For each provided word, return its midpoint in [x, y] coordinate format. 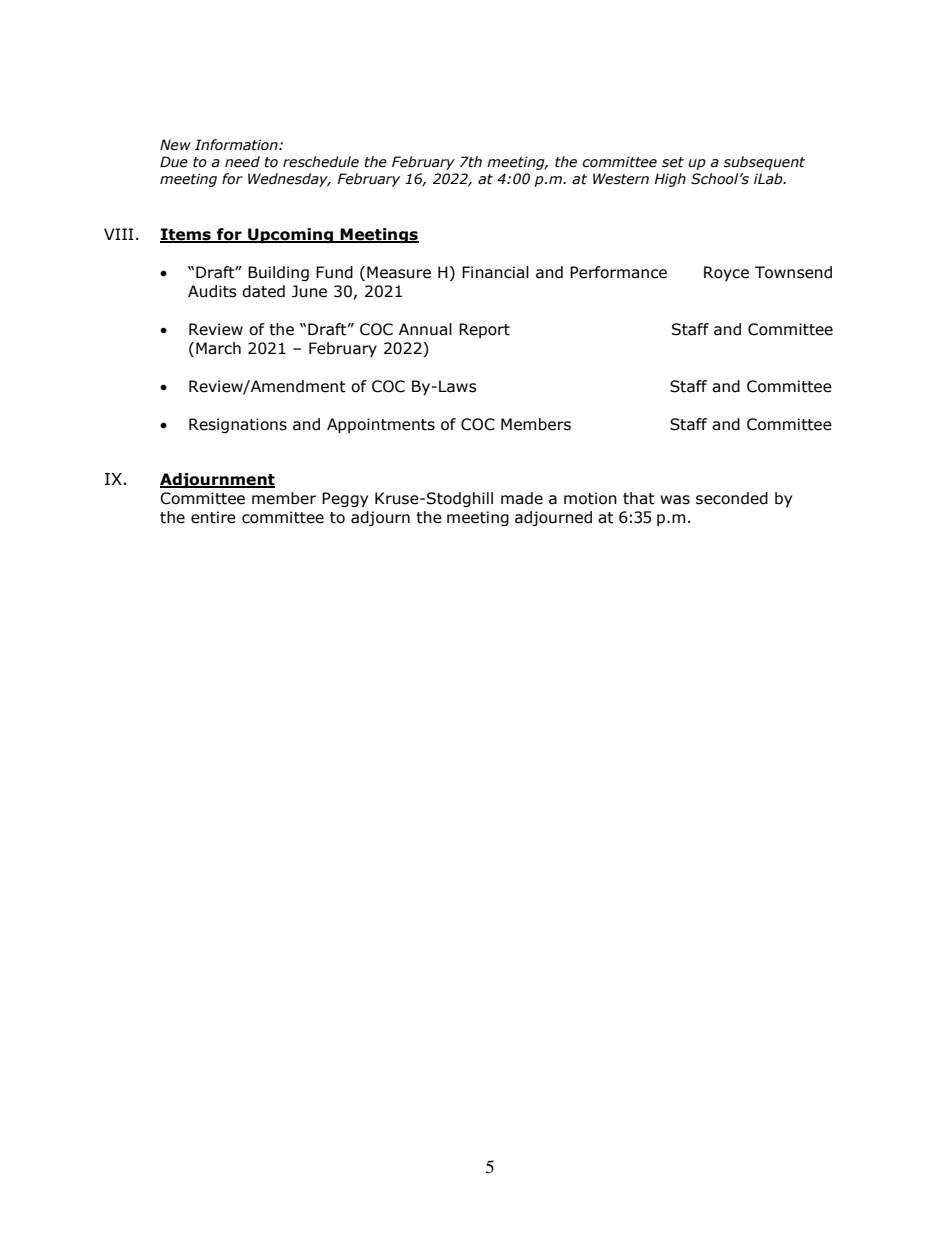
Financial [495, 272]
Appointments [381, 425]
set [673, 162]
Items [186, 235]
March [218, 348]
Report [484, 330]
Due [174, 162]
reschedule [321, 162]
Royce [726, 273]
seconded [732, 498]
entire [213, 517]
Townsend [793, 272]
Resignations [238, 425]
